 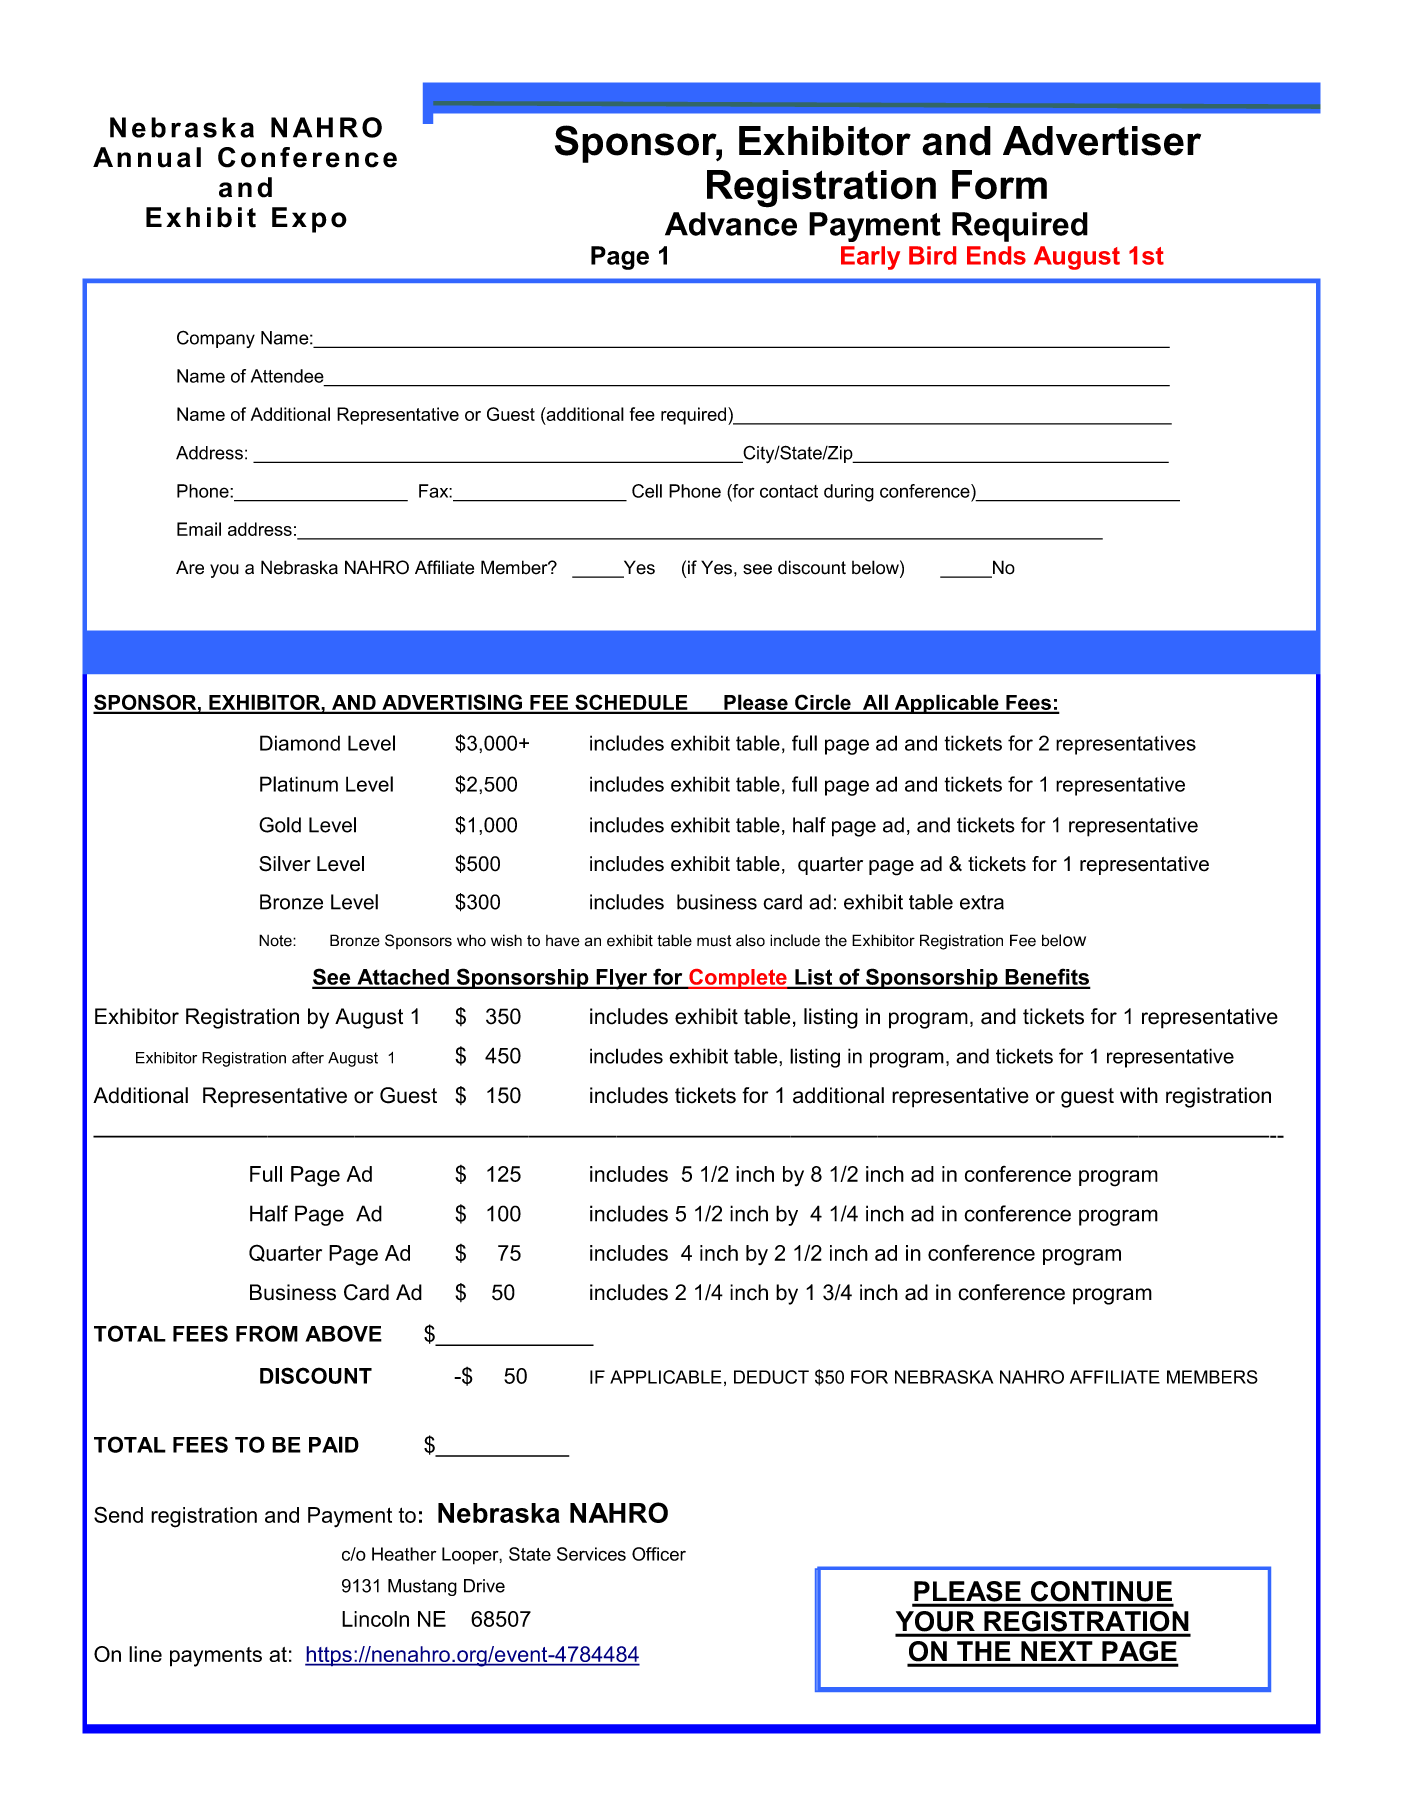 What do you see at coordinates (267, 1333) in the screenshot?
I see `FROM` at bounding box center [267, 1333].
